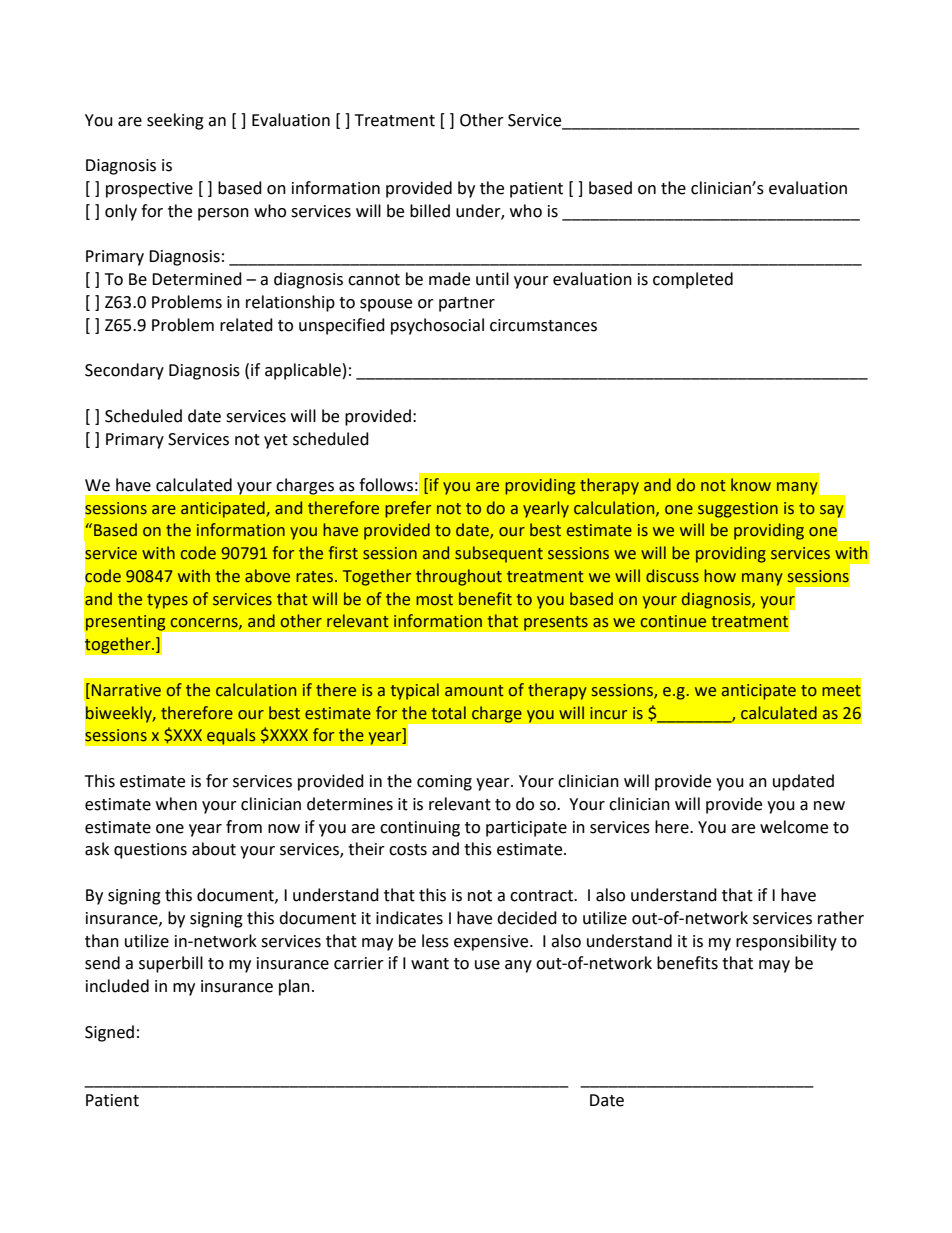  Describe the element at coordinates (175, 121) in the screenshot. I see `seeking` at that location.
